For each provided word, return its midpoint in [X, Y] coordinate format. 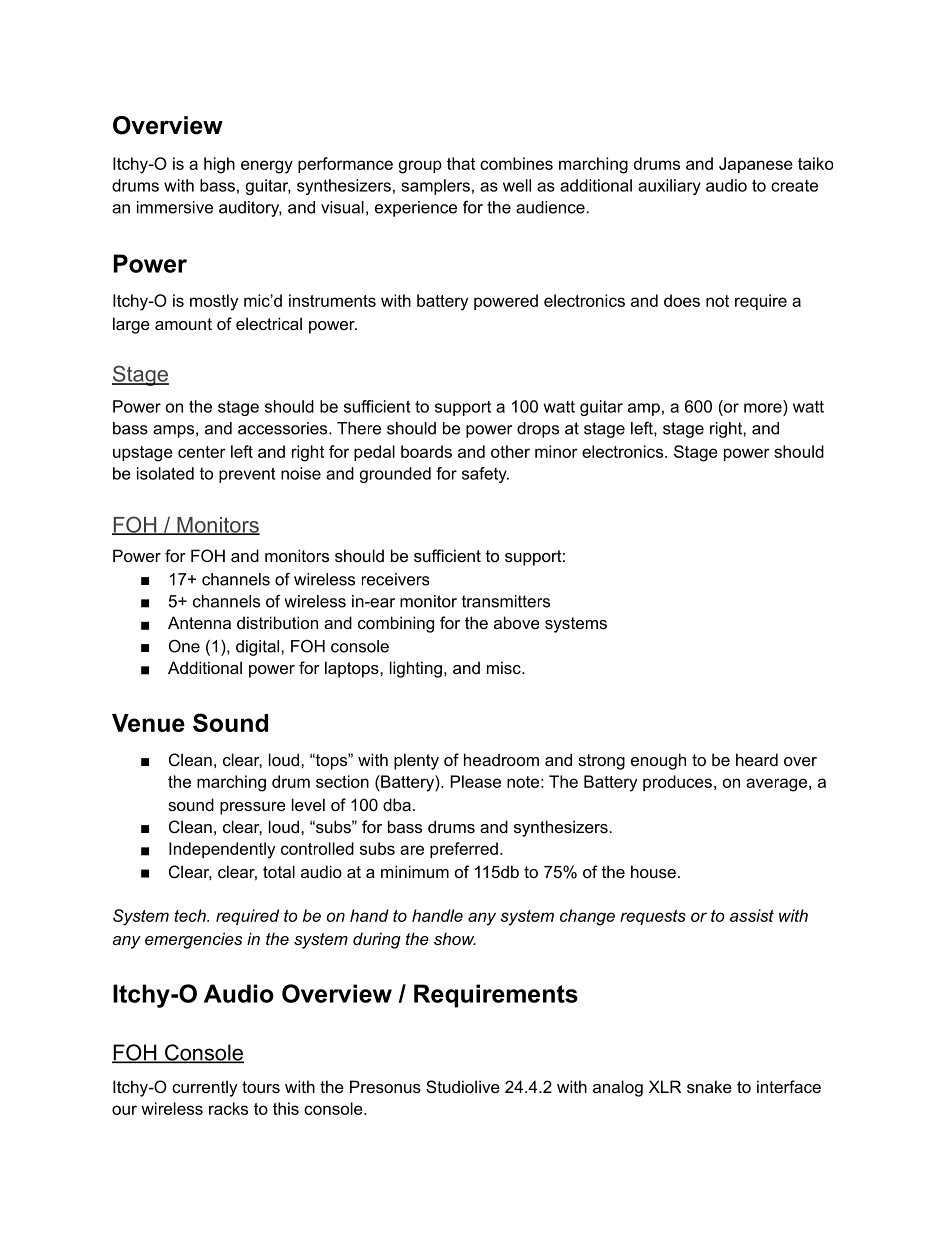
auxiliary [669, 187]
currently [205, 1088]
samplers [435, 187]
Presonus [385, 1086]
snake [709, 1086]
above [516, 622]
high [219, 165]
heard [757, 759]
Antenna [199, 622]
